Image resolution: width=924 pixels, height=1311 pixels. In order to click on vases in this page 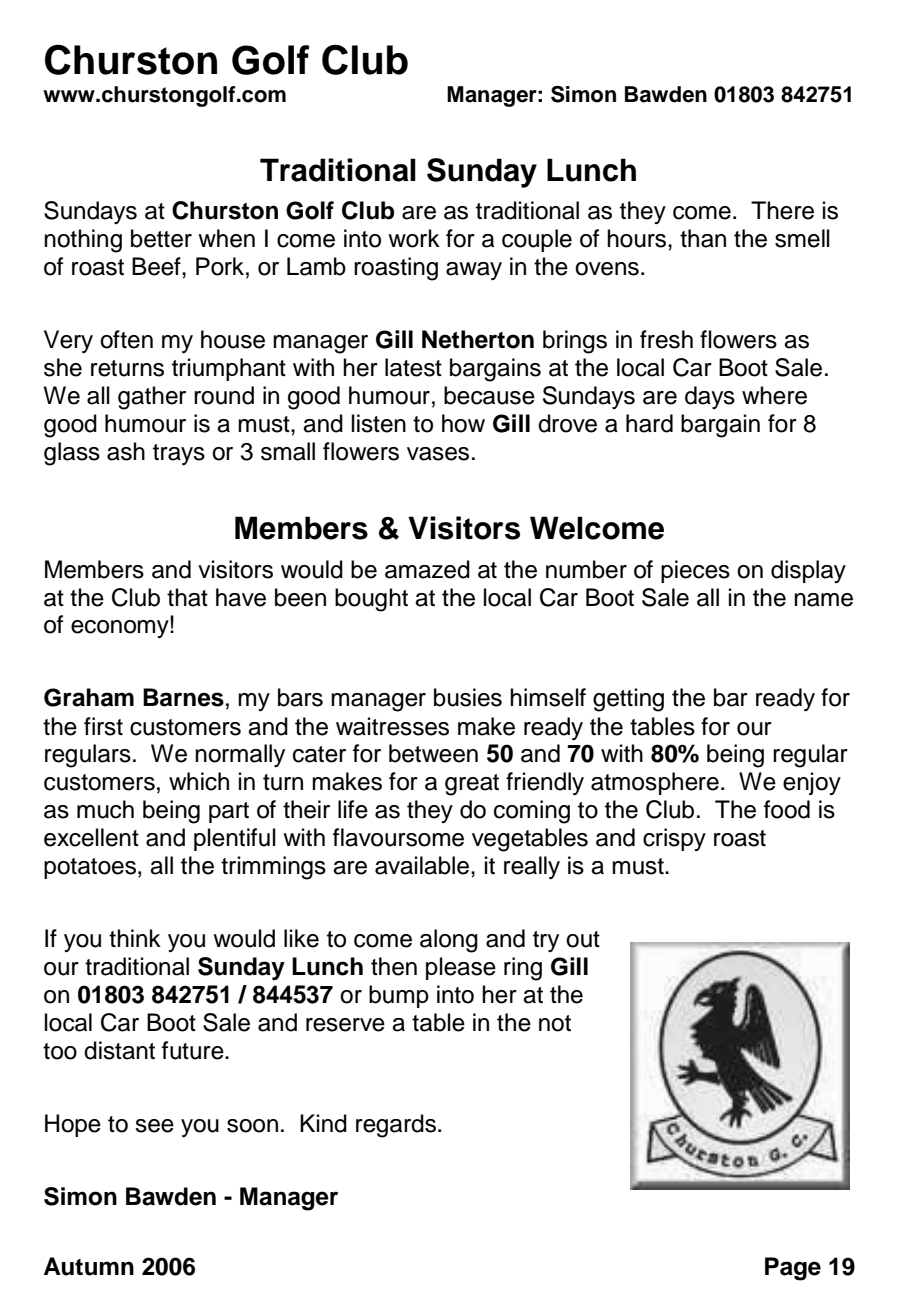, I will do `click(438, 454)`.
